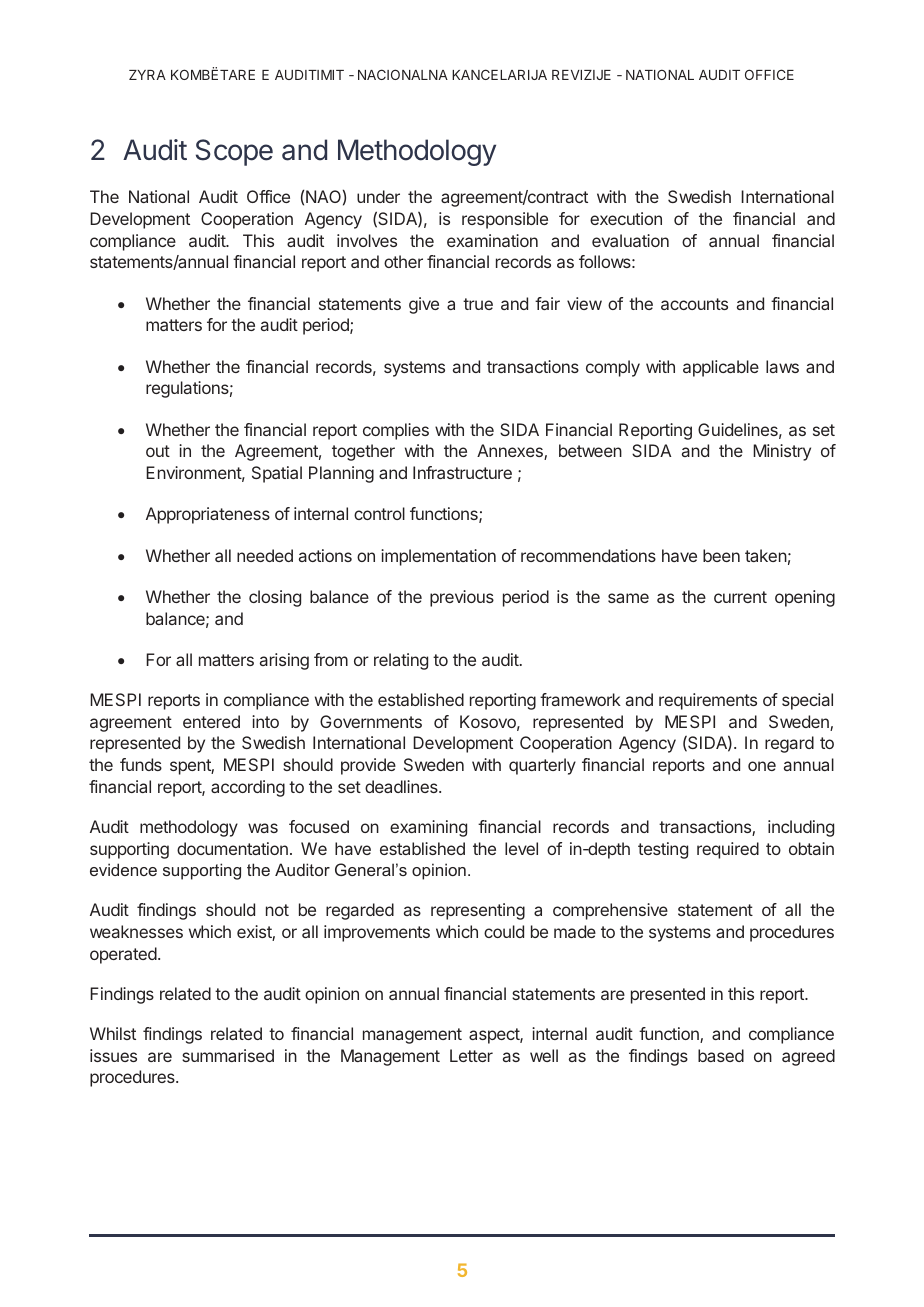 This screenshot has width=924, height=1307. Describe the element at coordinates (721, 555) in the screenshot. I see `been` at that location.
